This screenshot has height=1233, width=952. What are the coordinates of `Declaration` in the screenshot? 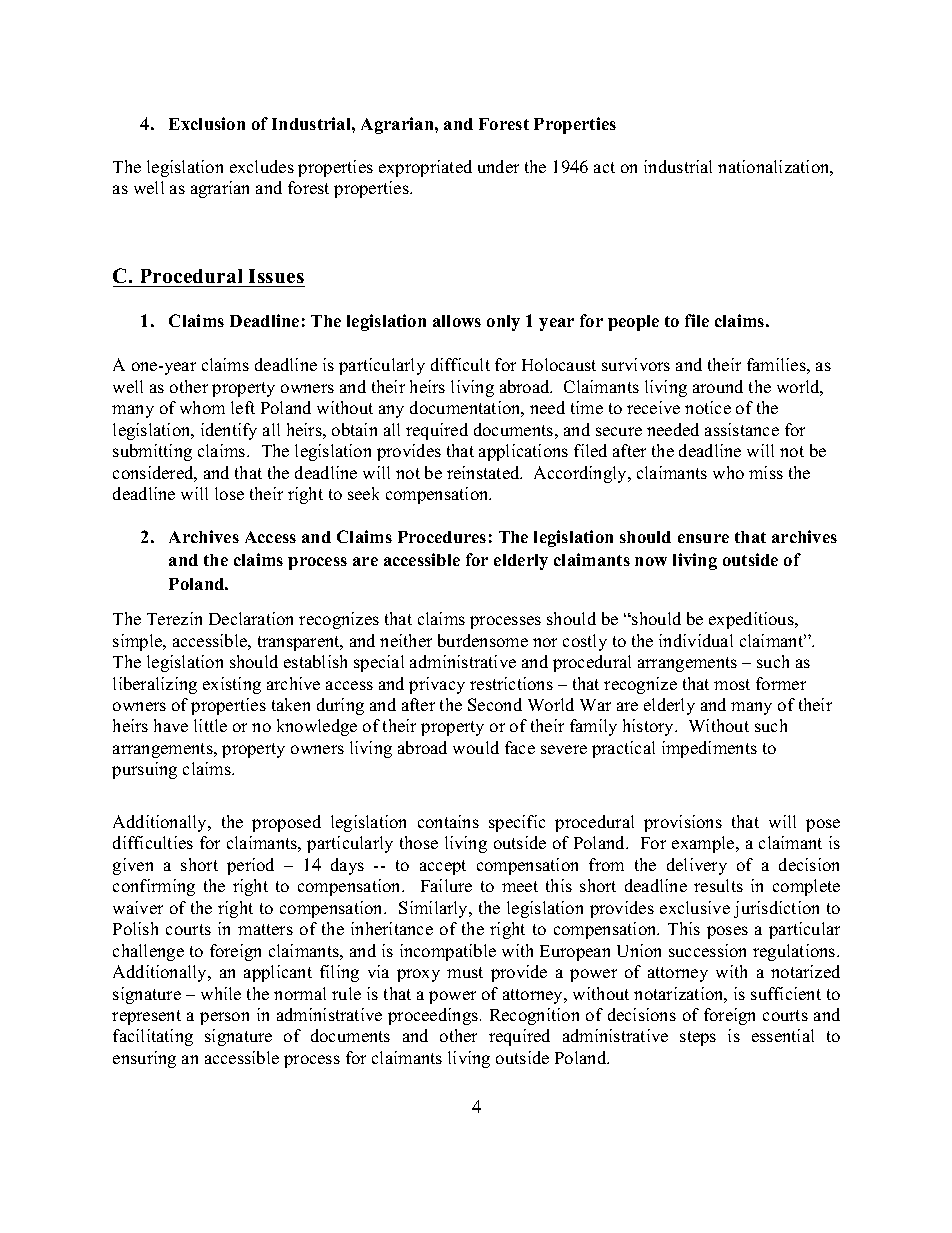 It's located at (251, 618).
